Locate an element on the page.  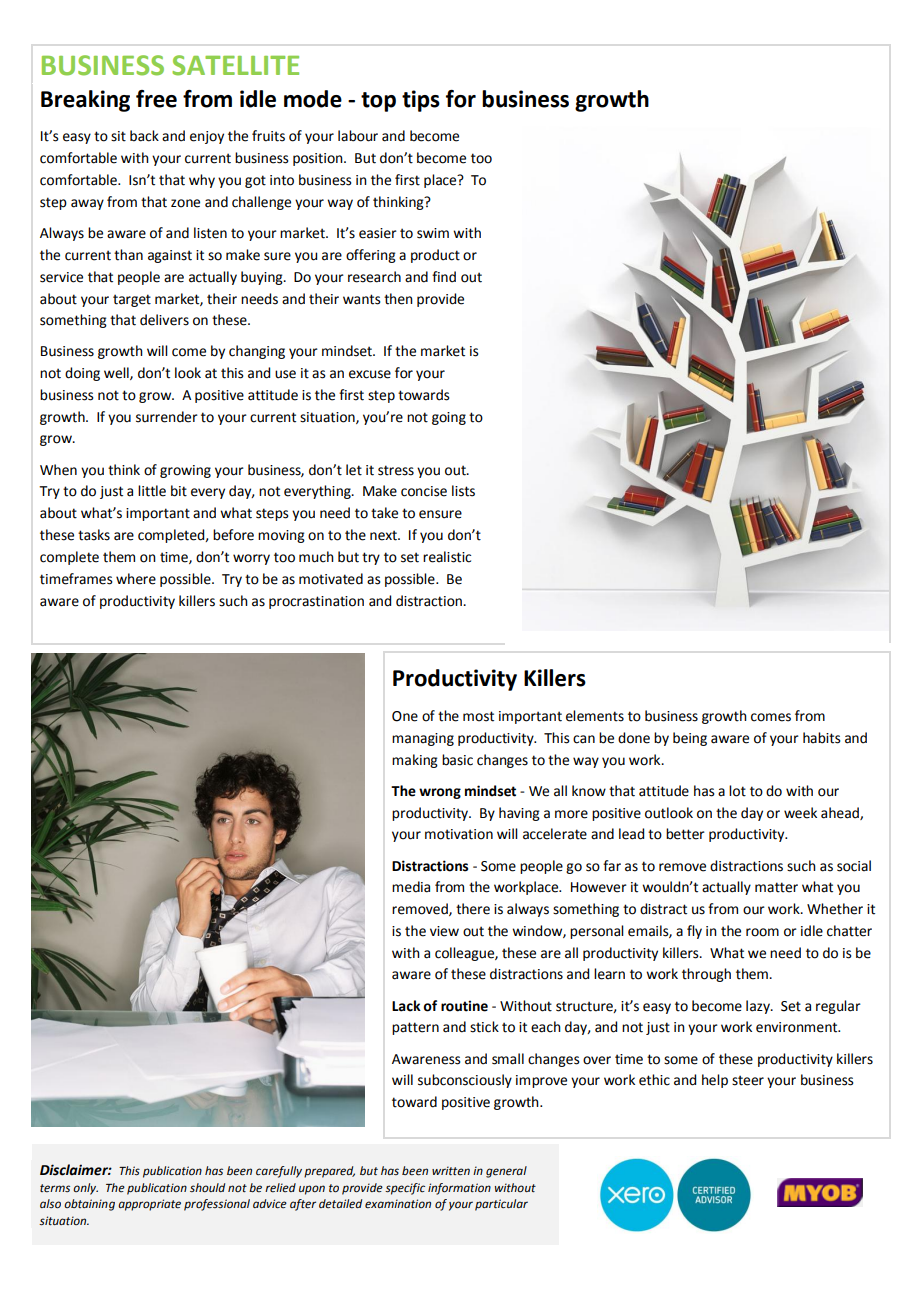
find is located at coordinates (444, 277).
